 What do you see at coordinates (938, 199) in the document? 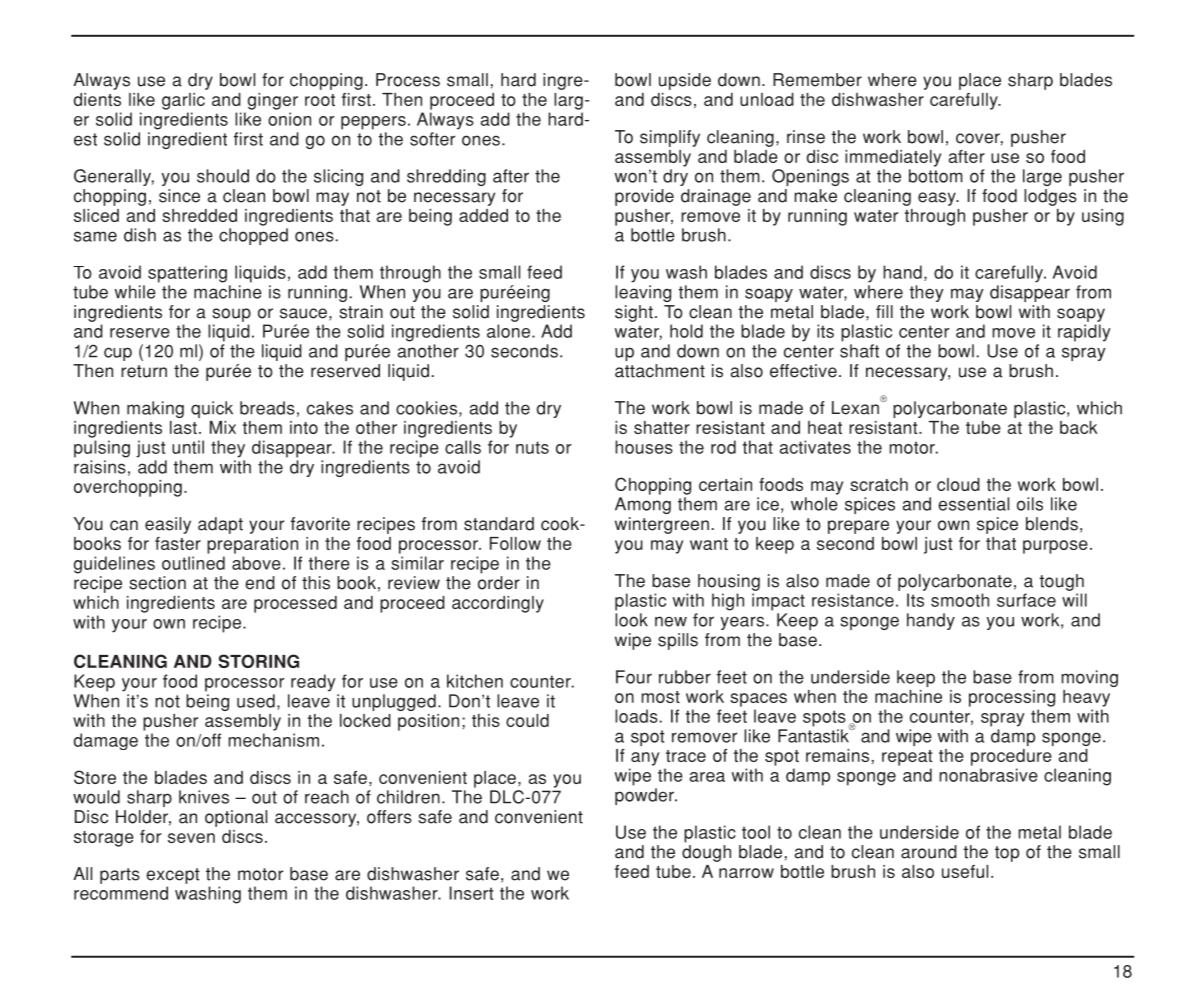
I see `easy` at bounding box center [938, 199].
